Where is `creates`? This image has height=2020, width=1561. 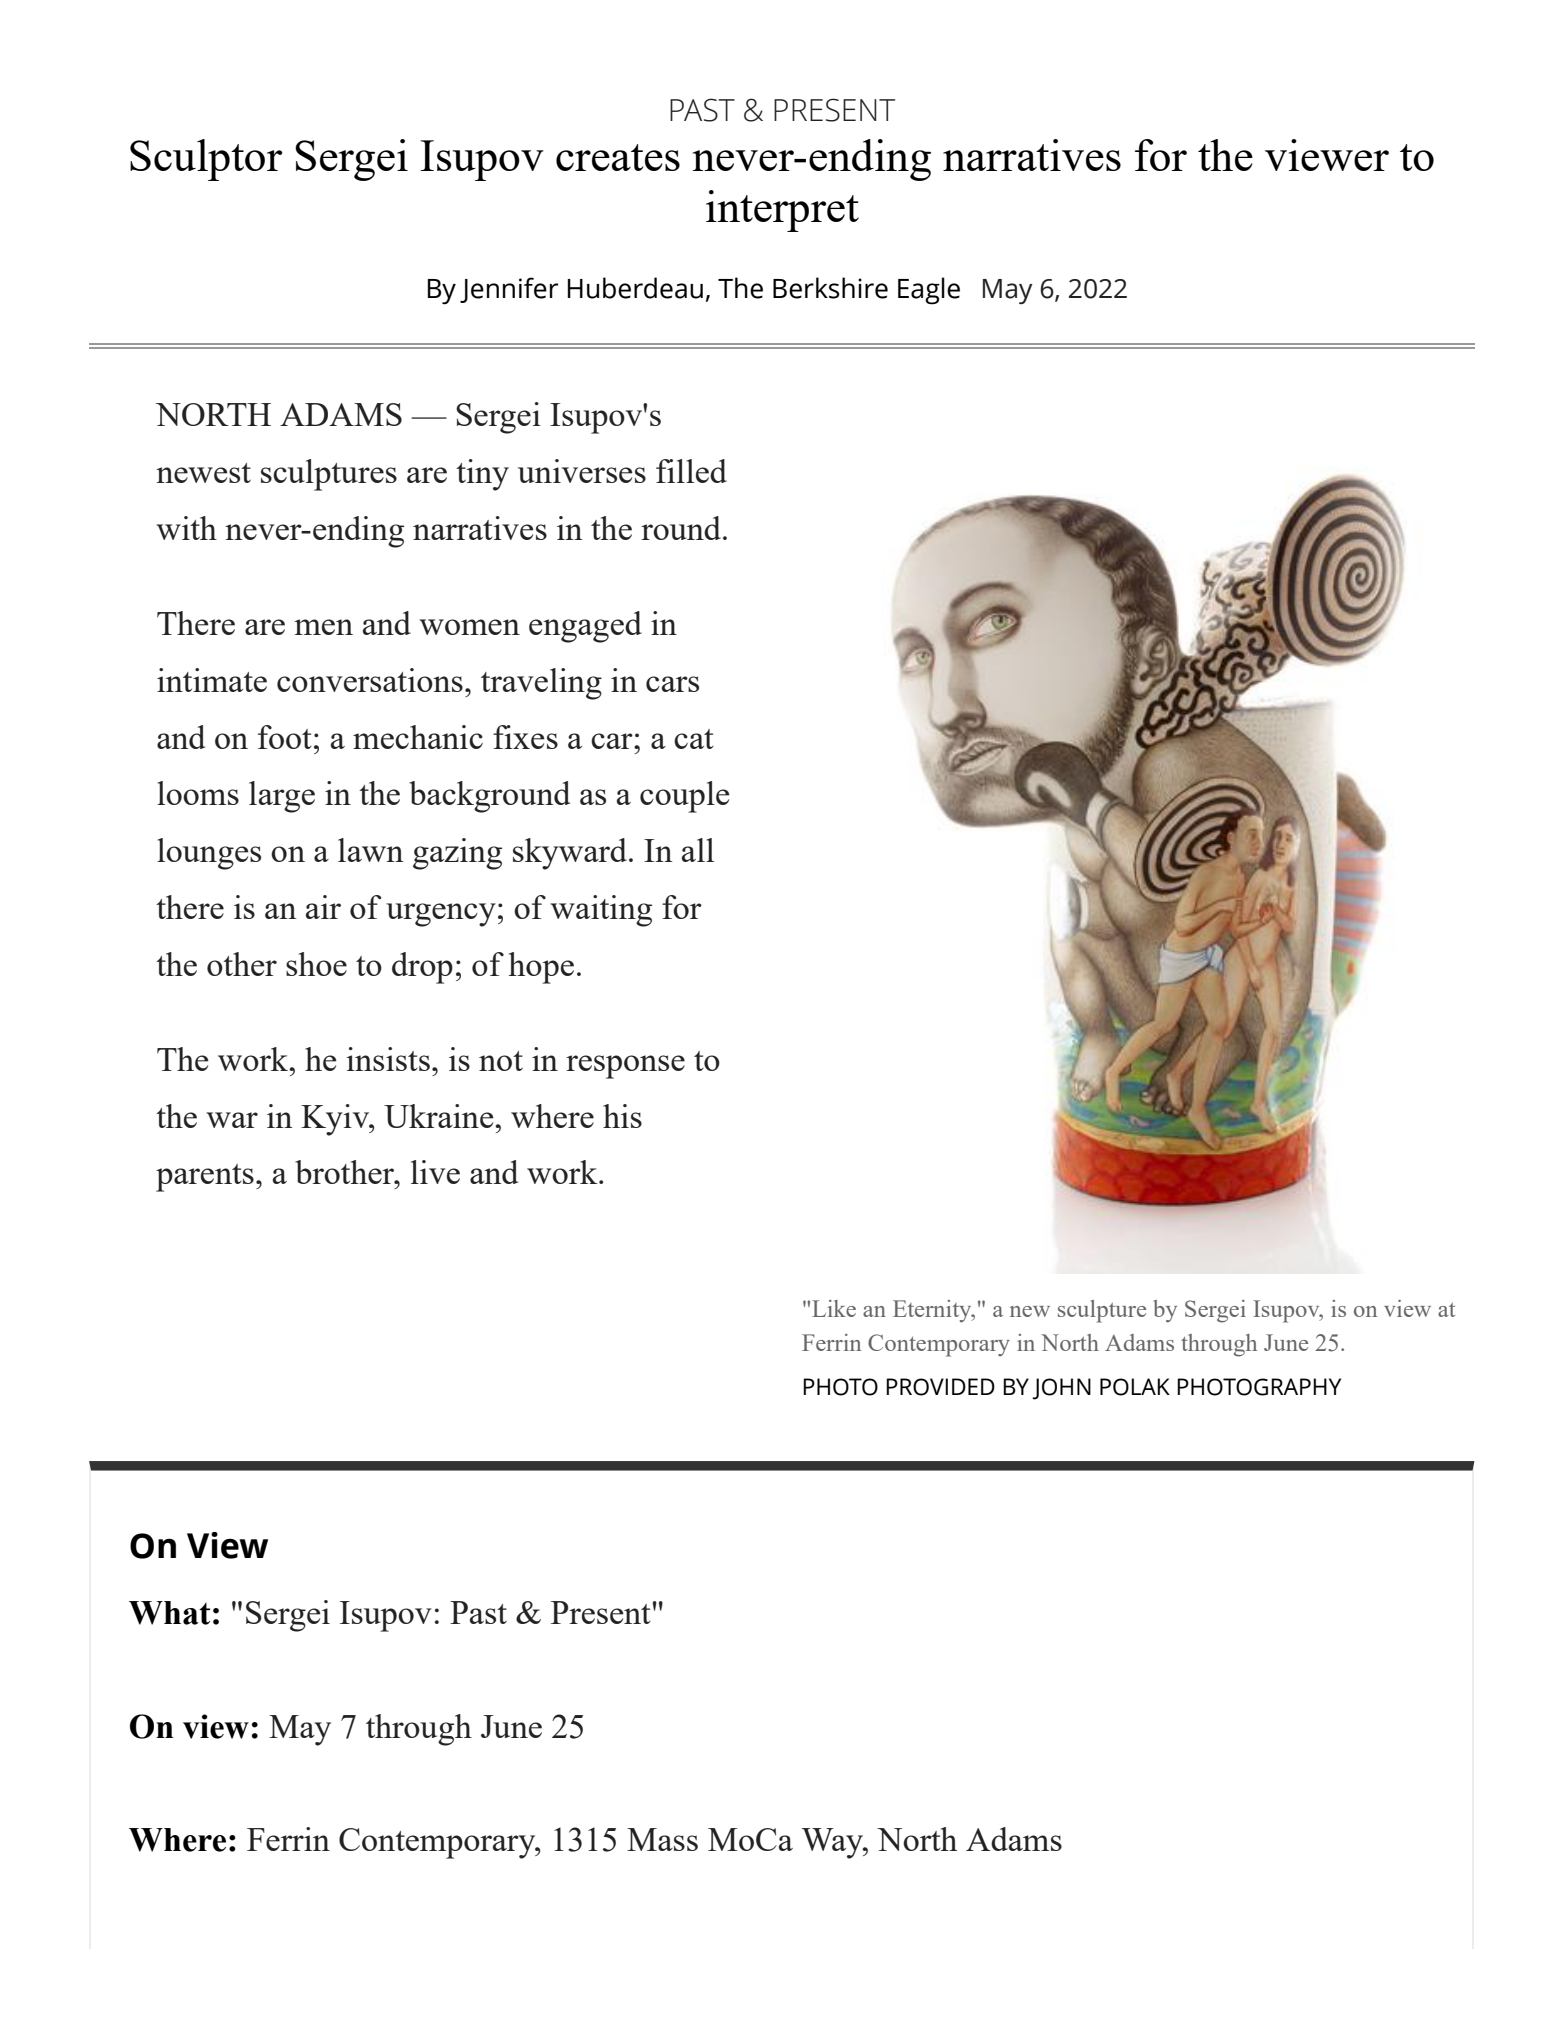 creates is located at coordinates (618, 157).
